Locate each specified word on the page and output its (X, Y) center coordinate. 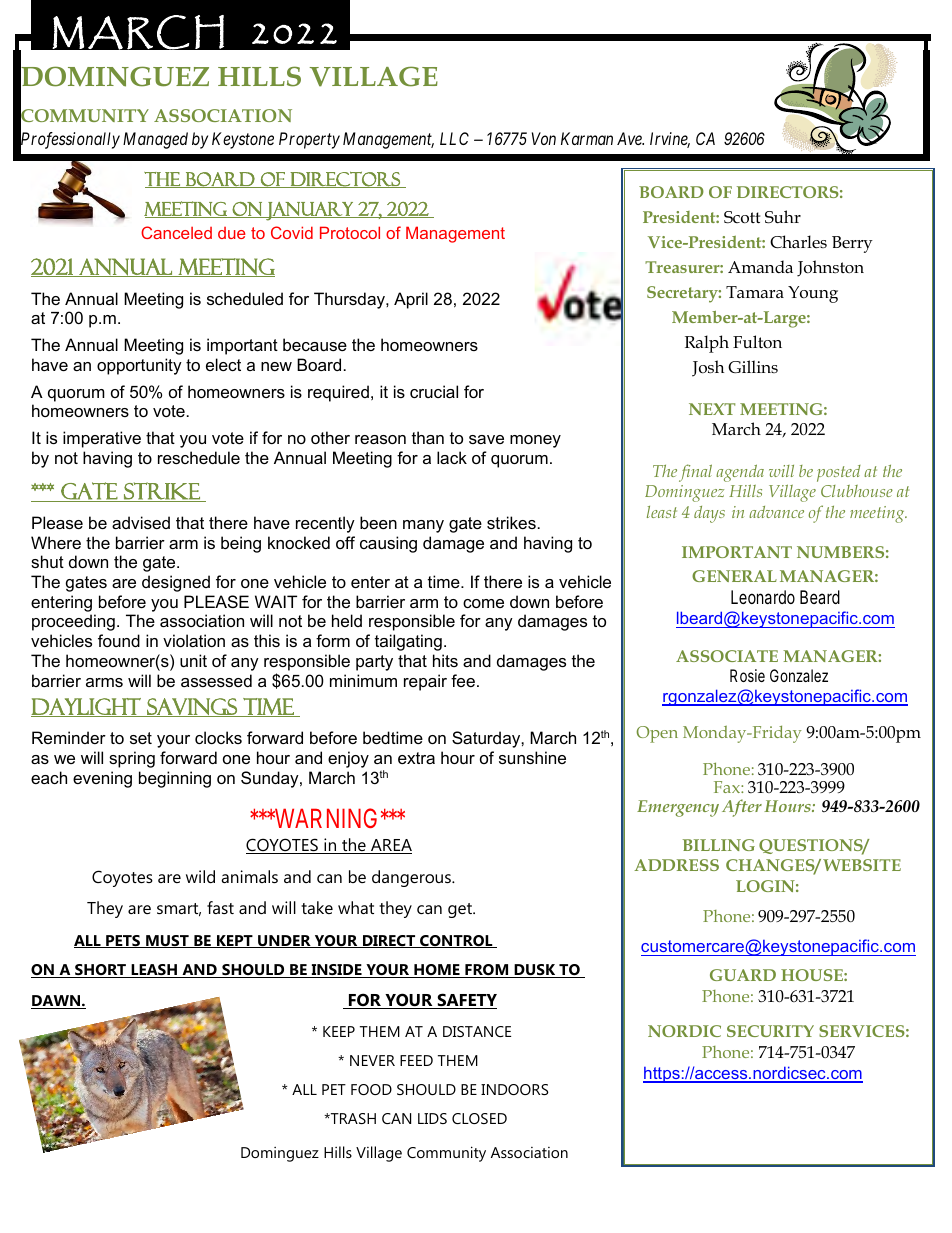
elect (223, 364)
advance (776, 512)
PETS (123, 941)
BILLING (719, 845)
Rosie (747, 675)
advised (141, 522)
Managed (155, 140)
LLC (454, 138)
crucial (434, 391)
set (141, 738)
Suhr (783, 217)
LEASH (154, 971)
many (423, 526)
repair (425, 682)
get (461, 910)
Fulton (757, 342)
